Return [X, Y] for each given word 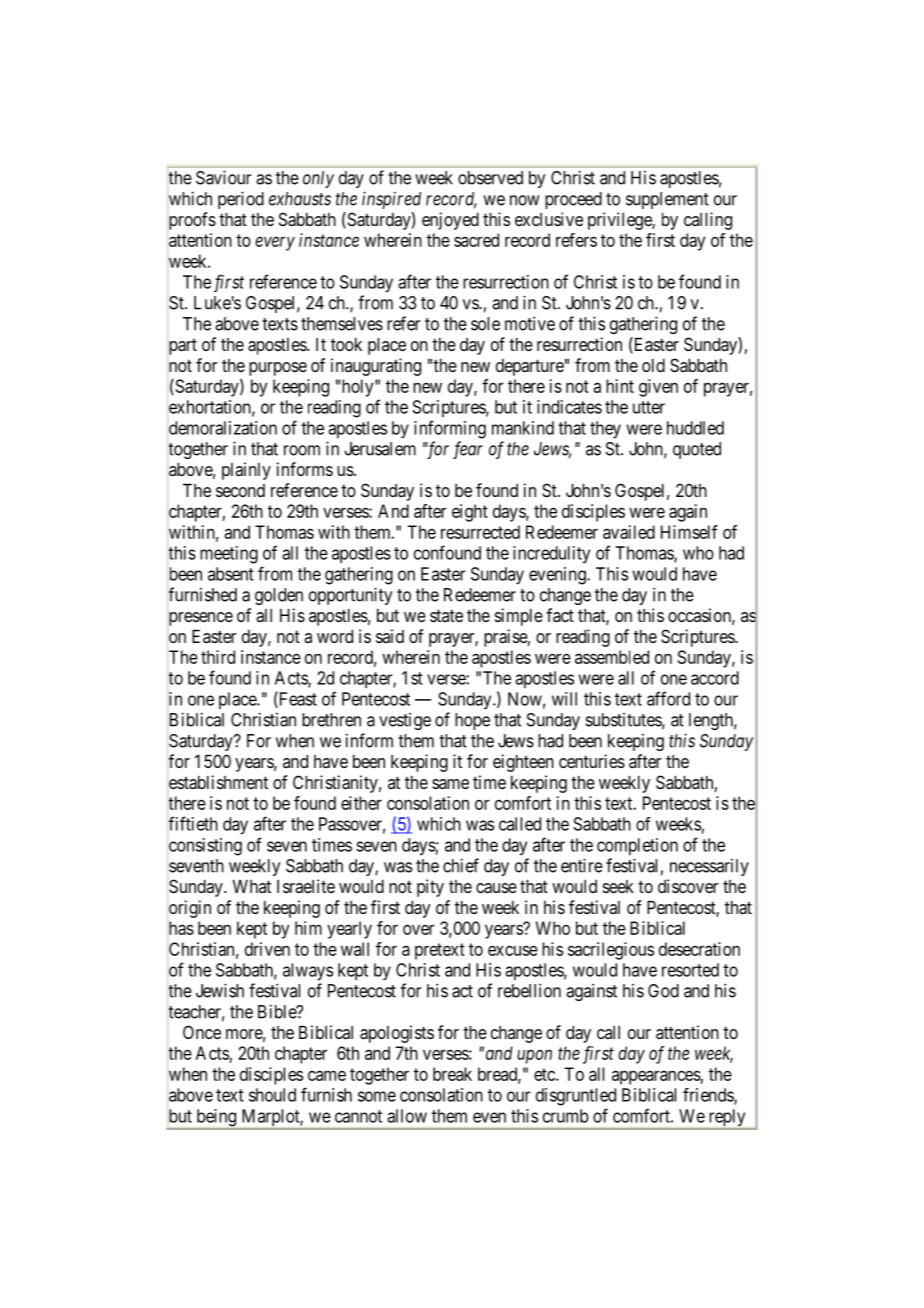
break [452, 1074]
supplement [667, 200]
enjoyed [450, 221]
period [241, 200]
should [272, 1095]
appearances [656, 1077]
